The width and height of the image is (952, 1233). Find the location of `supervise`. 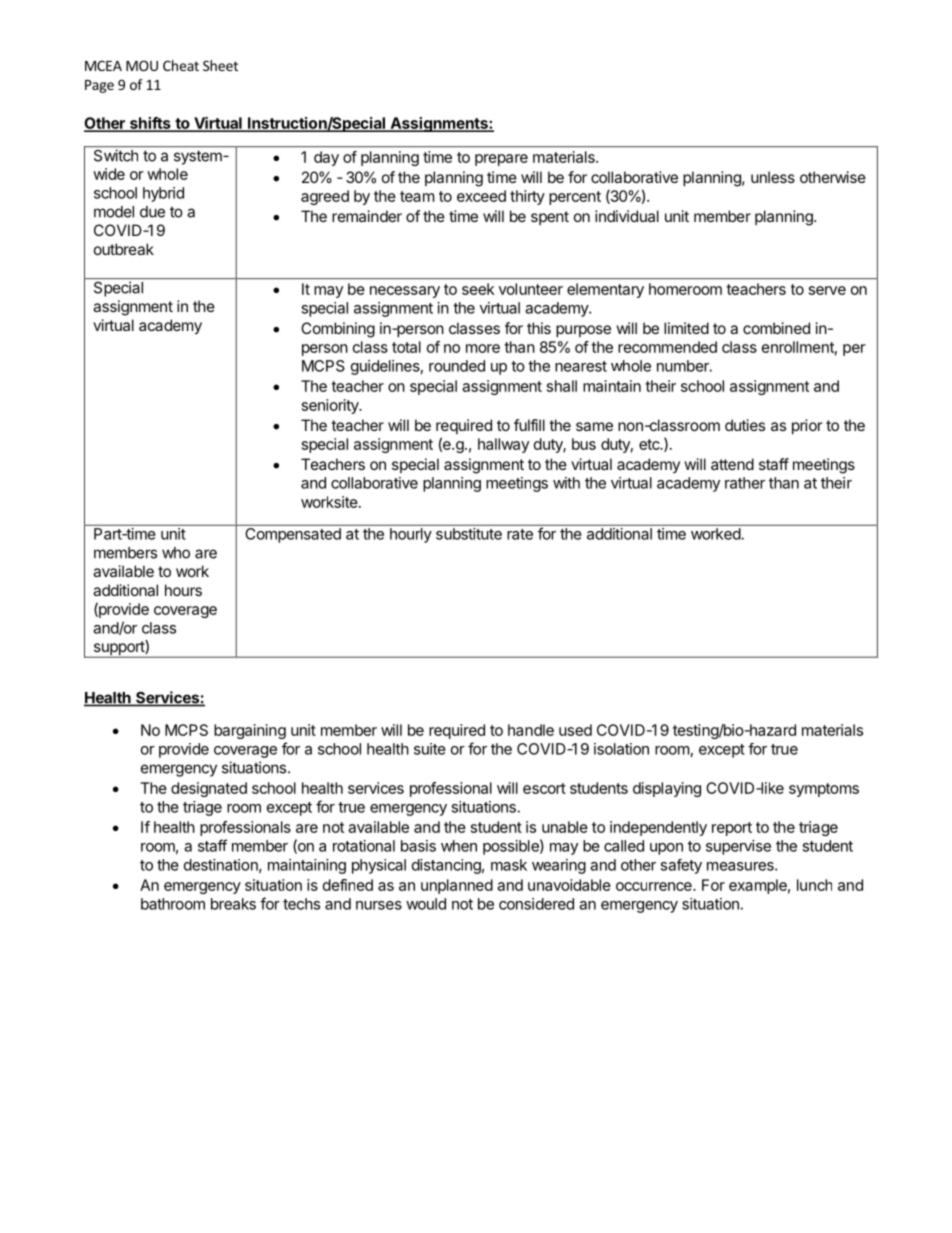

supervise is located at coordinates (738, 847).
